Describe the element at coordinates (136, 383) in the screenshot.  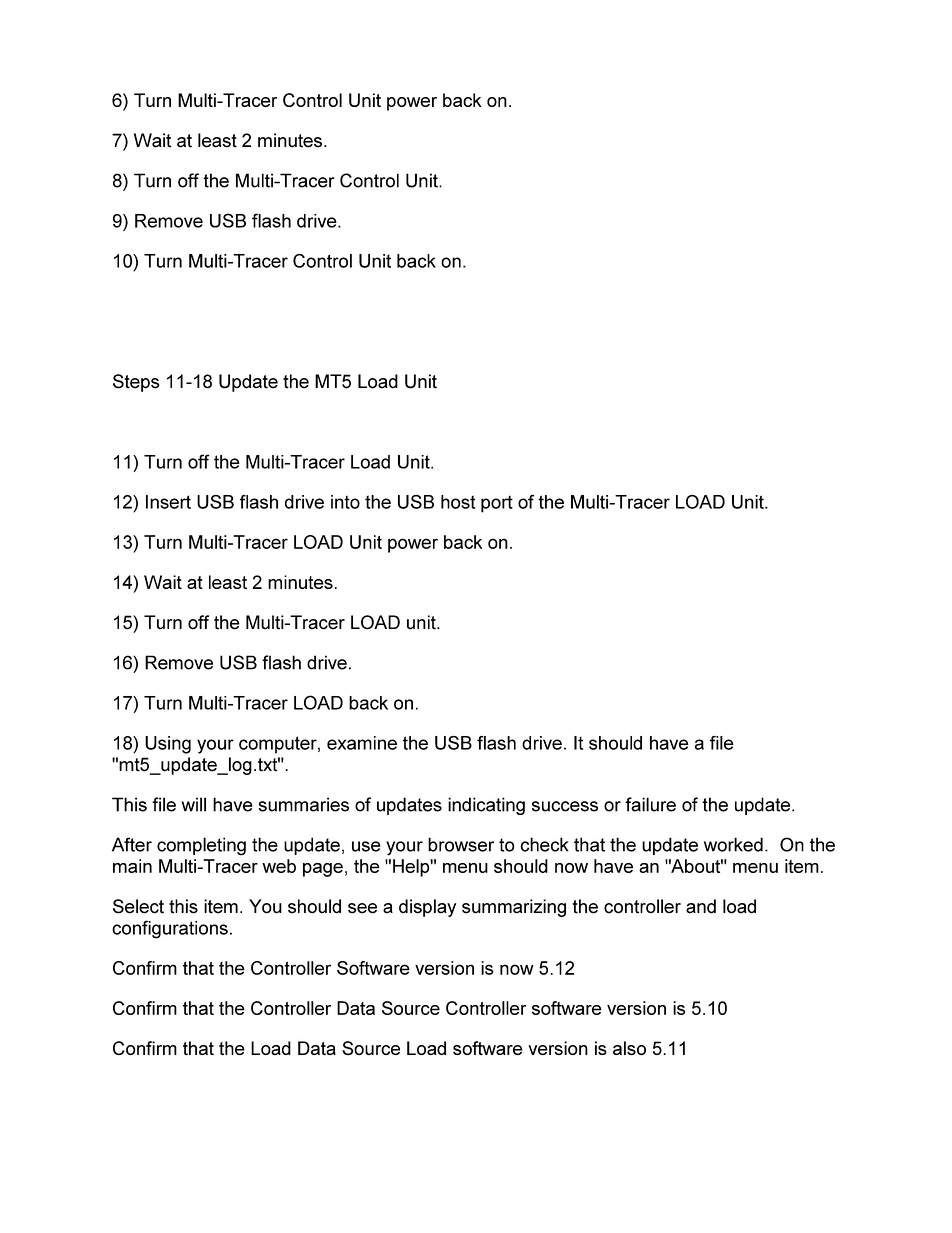
I see `Steps` at that location.
